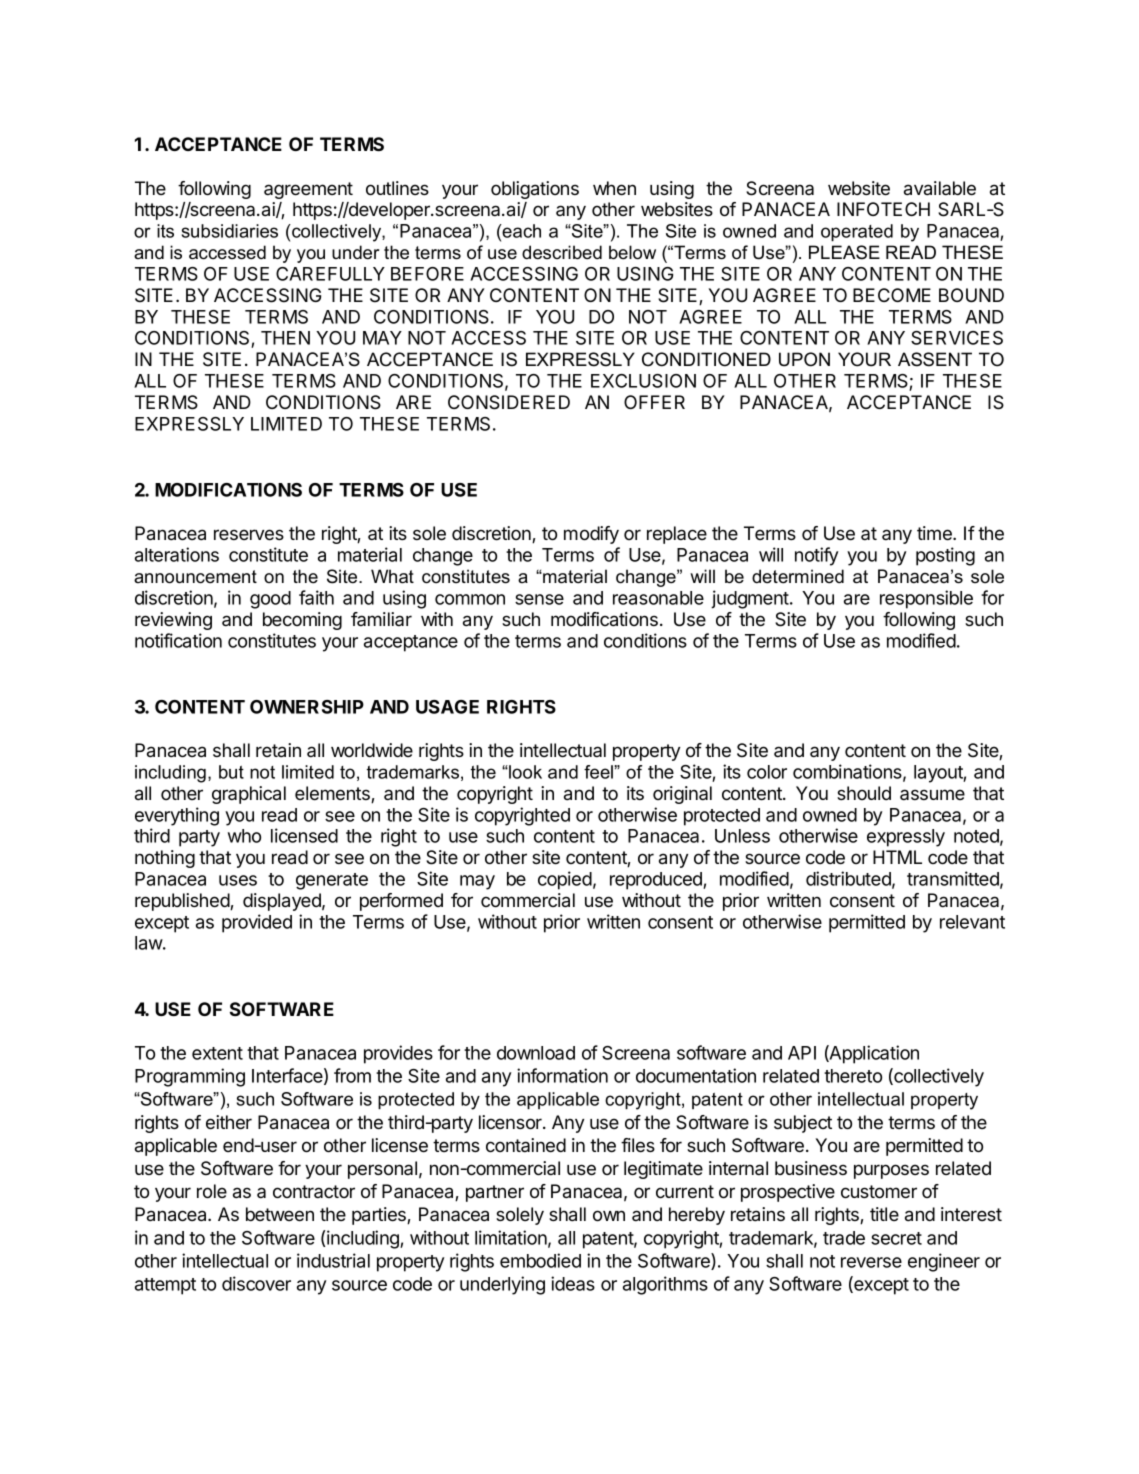 Image resolution: width=1139 pixels, height=1474 pixels. What do you see at coordinates (524, 772) in the screenshot?
I see `look` at bounding box center [524, 772].
